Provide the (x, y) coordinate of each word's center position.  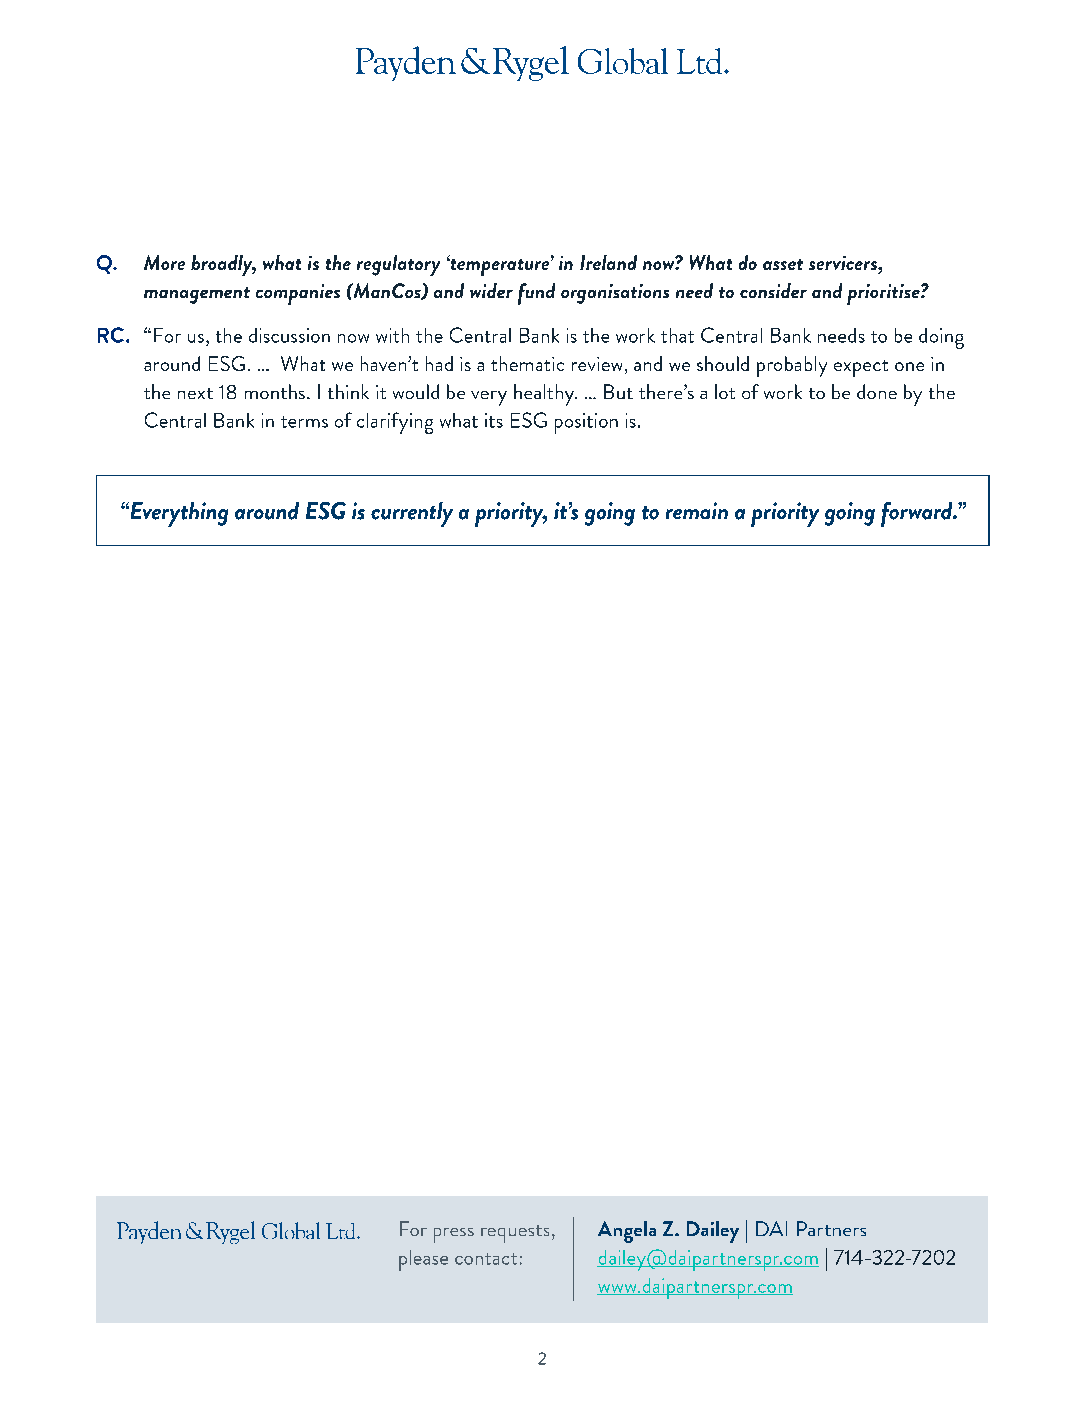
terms (304, 422)
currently (412, 514)
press (454, 1235)
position (586, 423)
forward (918, 514)
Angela (627, 1232)
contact (486, 1259)
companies (298, 294)
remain (697, 510)
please (423, 1260)
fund (536, 294)
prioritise (884, 294)
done (877, 391)
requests (515, 1234)
